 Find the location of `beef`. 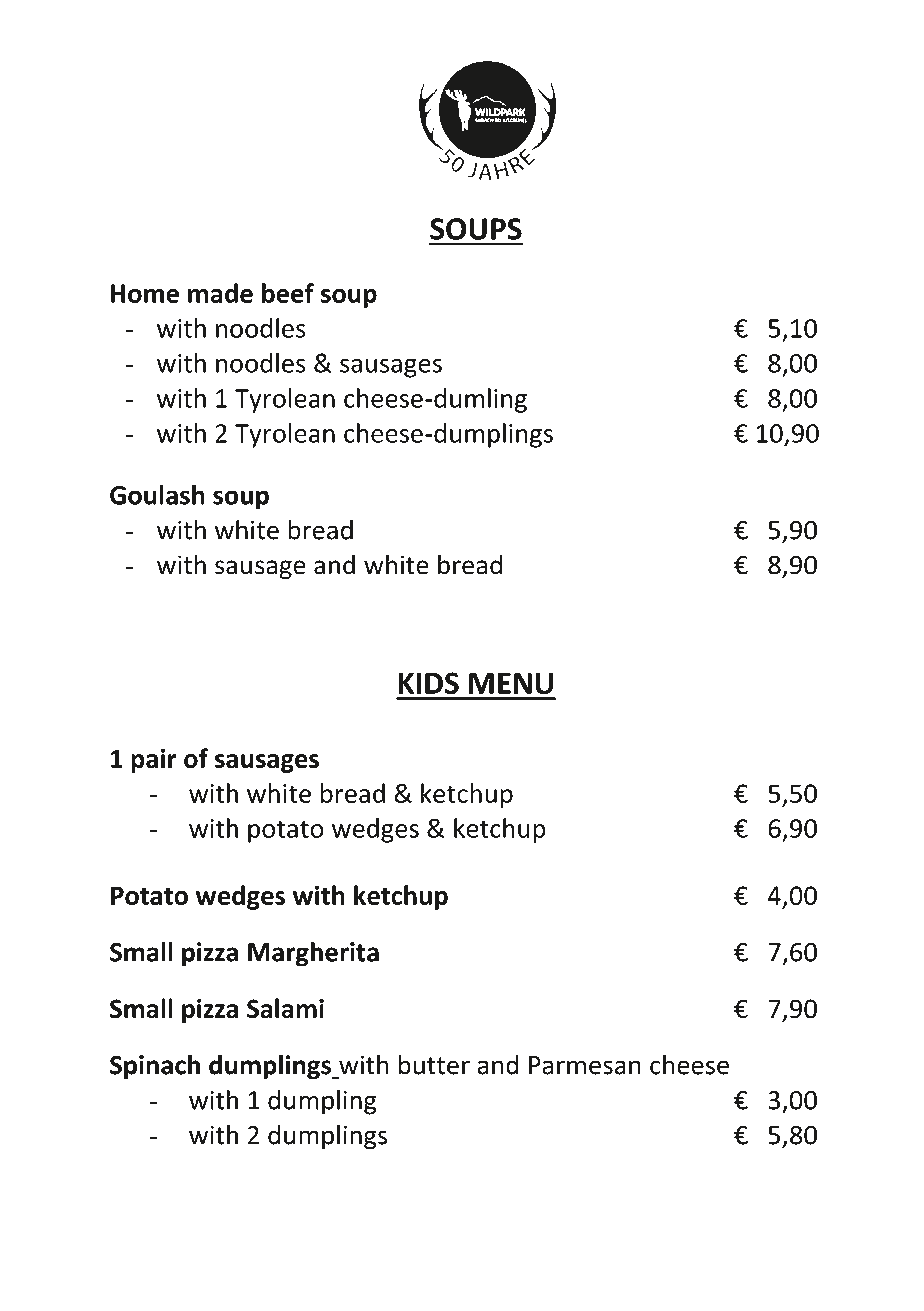

beef is located at coordinates (288, 293).
